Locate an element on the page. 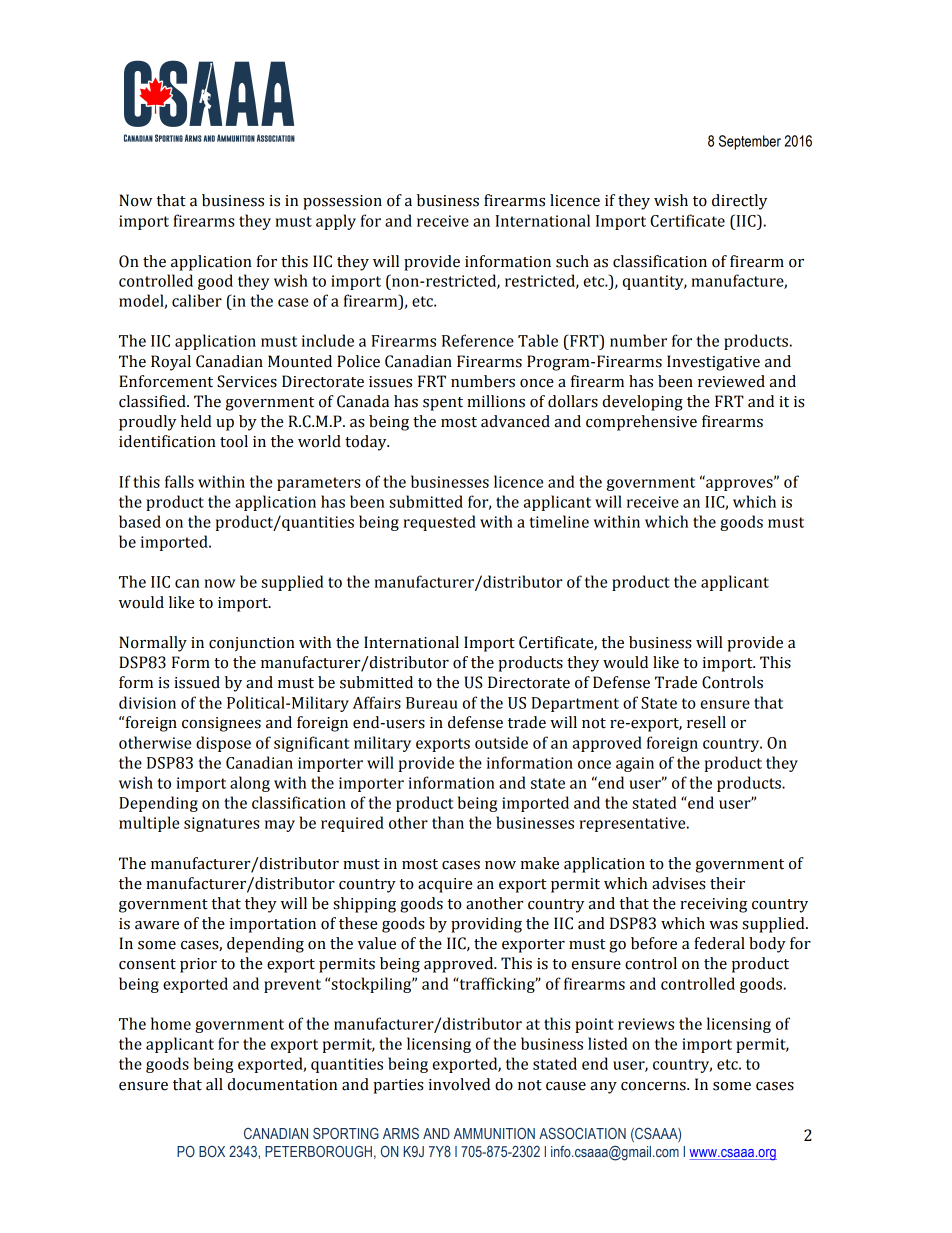 Image resolution: width=952 pixels, height=1233 pixels. AMMUNITION is located at coordinates (494, 1133).
